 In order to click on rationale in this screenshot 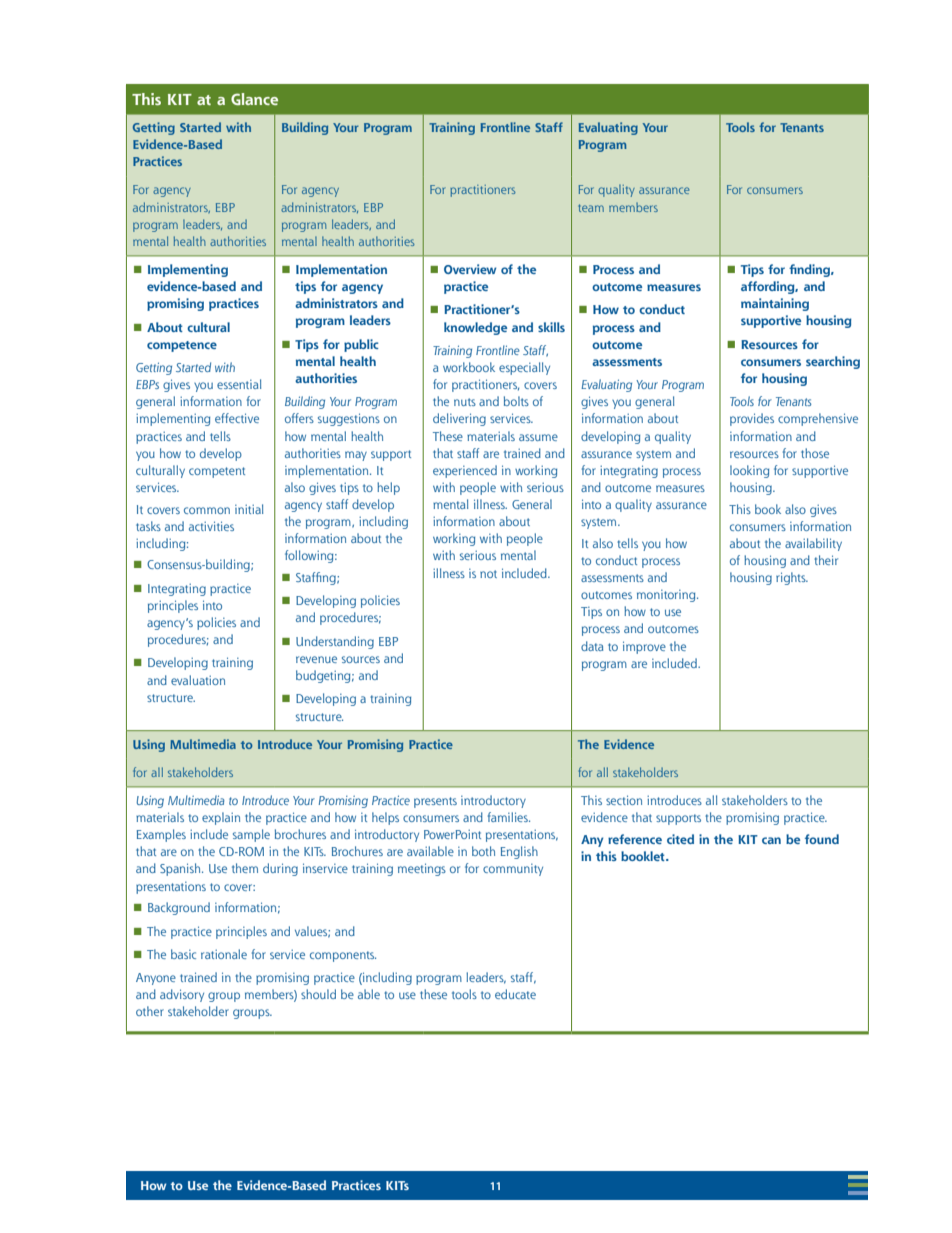, I will do `click(224, 954)`.
